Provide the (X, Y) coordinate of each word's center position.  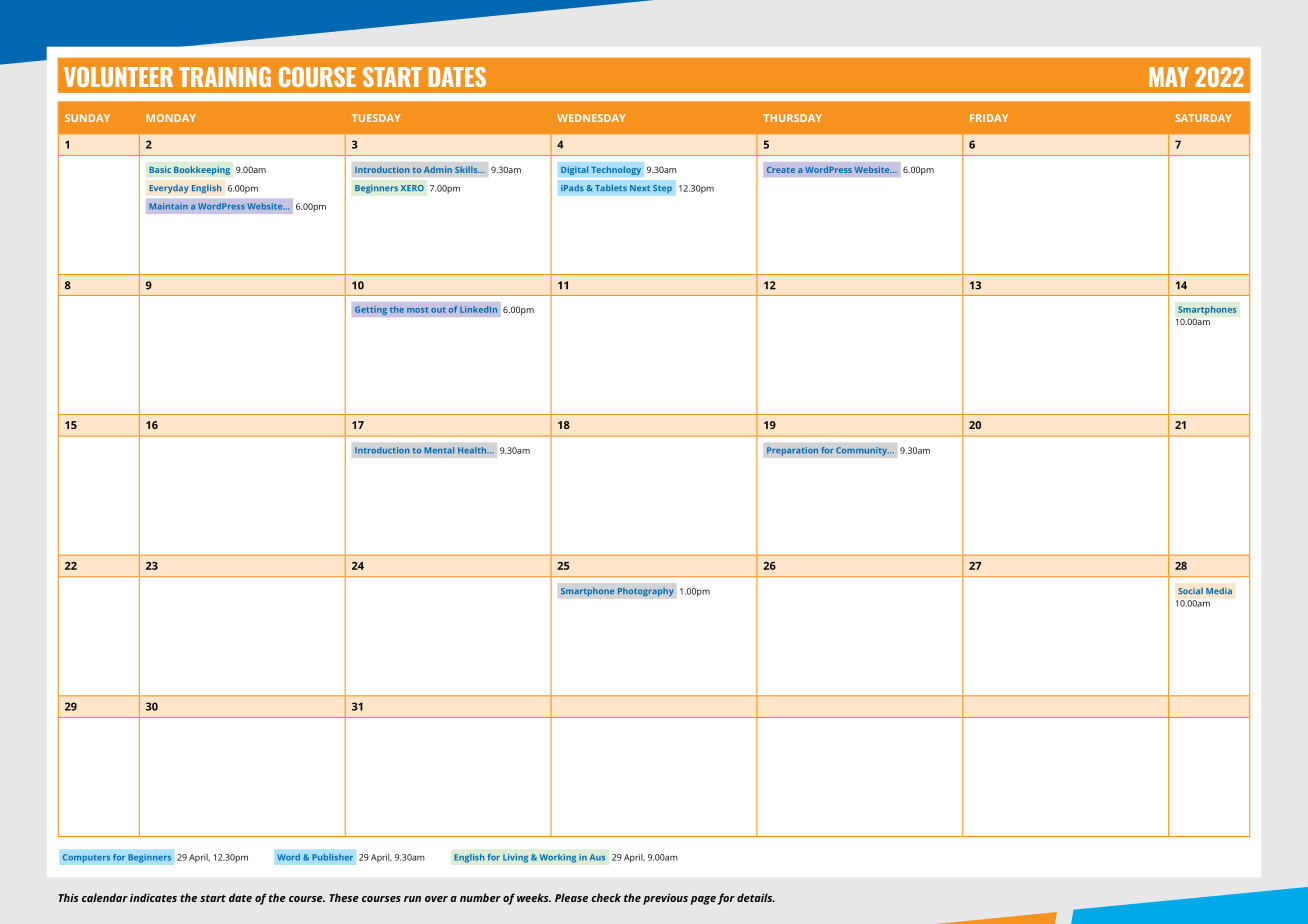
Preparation (792, 451)
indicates (153, 897)
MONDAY (171, 118)
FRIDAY (989, 118)
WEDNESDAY (591, 118)
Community (862, 451)
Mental (439, 450)
